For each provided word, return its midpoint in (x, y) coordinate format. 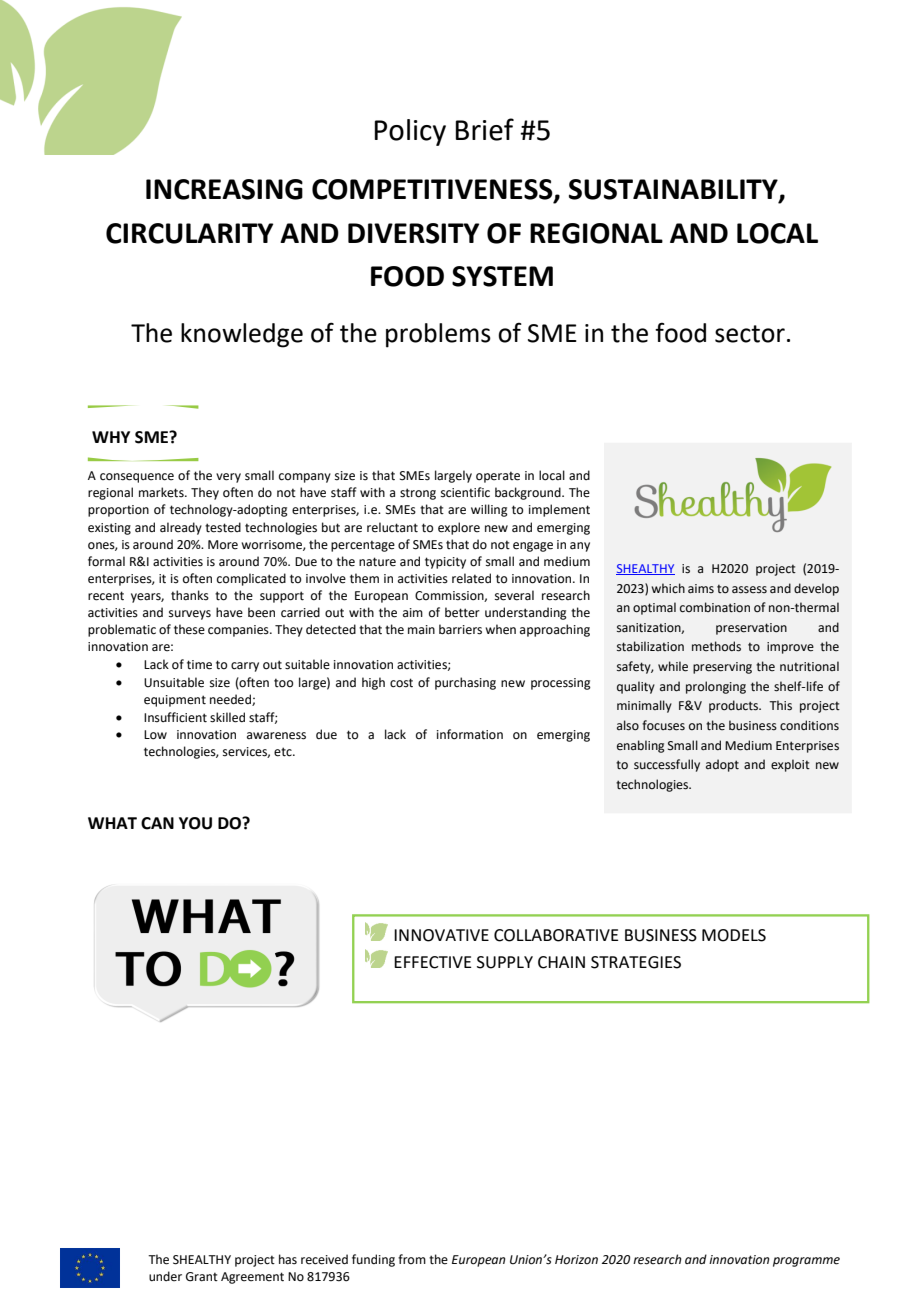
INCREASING (224, 189)
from (412, 1259)
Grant (202, 1277)
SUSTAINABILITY (674, 190)
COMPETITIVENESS (433, 190)
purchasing (465, 683)
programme (806, 1262)
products (735, 706)
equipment (175, 701)
